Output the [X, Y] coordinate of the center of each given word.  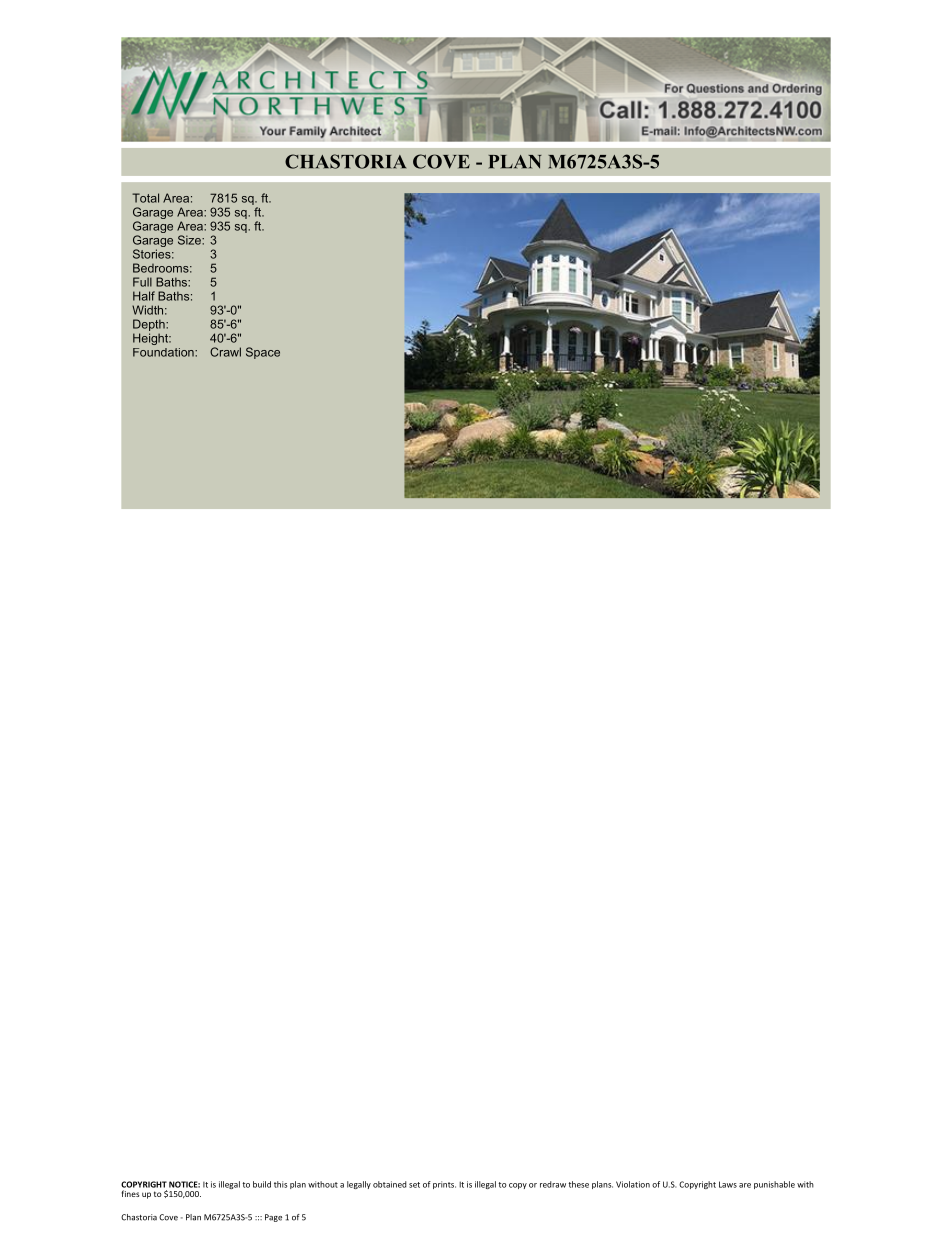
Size [190, 240]
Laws [728, 1184]
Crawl [225, 352]
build [262, 1184]
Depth [150, 325]
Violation [633, 1184]
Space [263, 353]
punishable [774, 1185]
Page [273, 1218]
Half [144, 296]
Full [142, 282]
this [280, 1184]
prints [444, 1185]
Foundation [164, 352]
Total [145, 198]
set [414, 1185]
